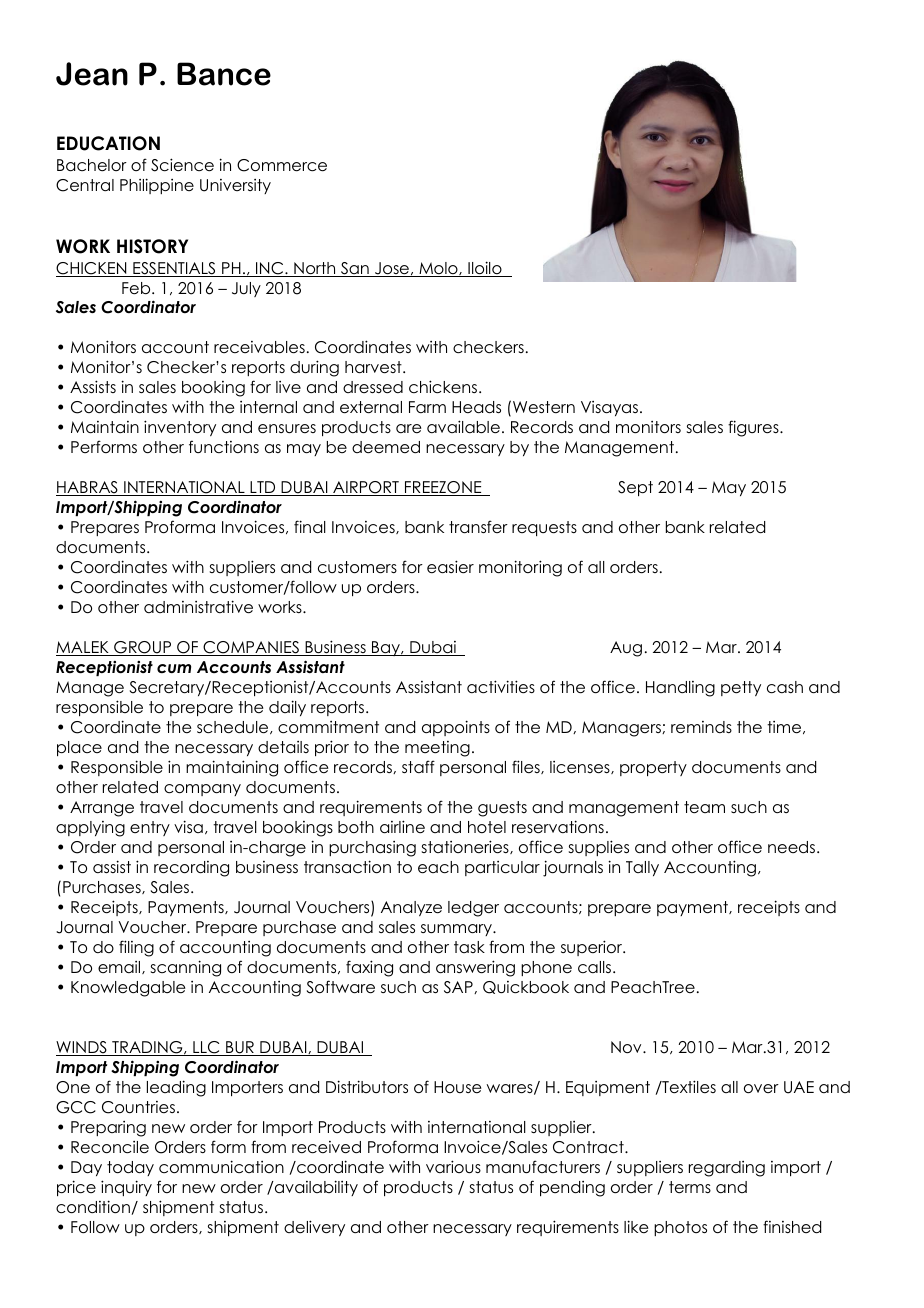 The height and width of the screenshot is (1308, 924). I want to click on company, so click(202, 790).
